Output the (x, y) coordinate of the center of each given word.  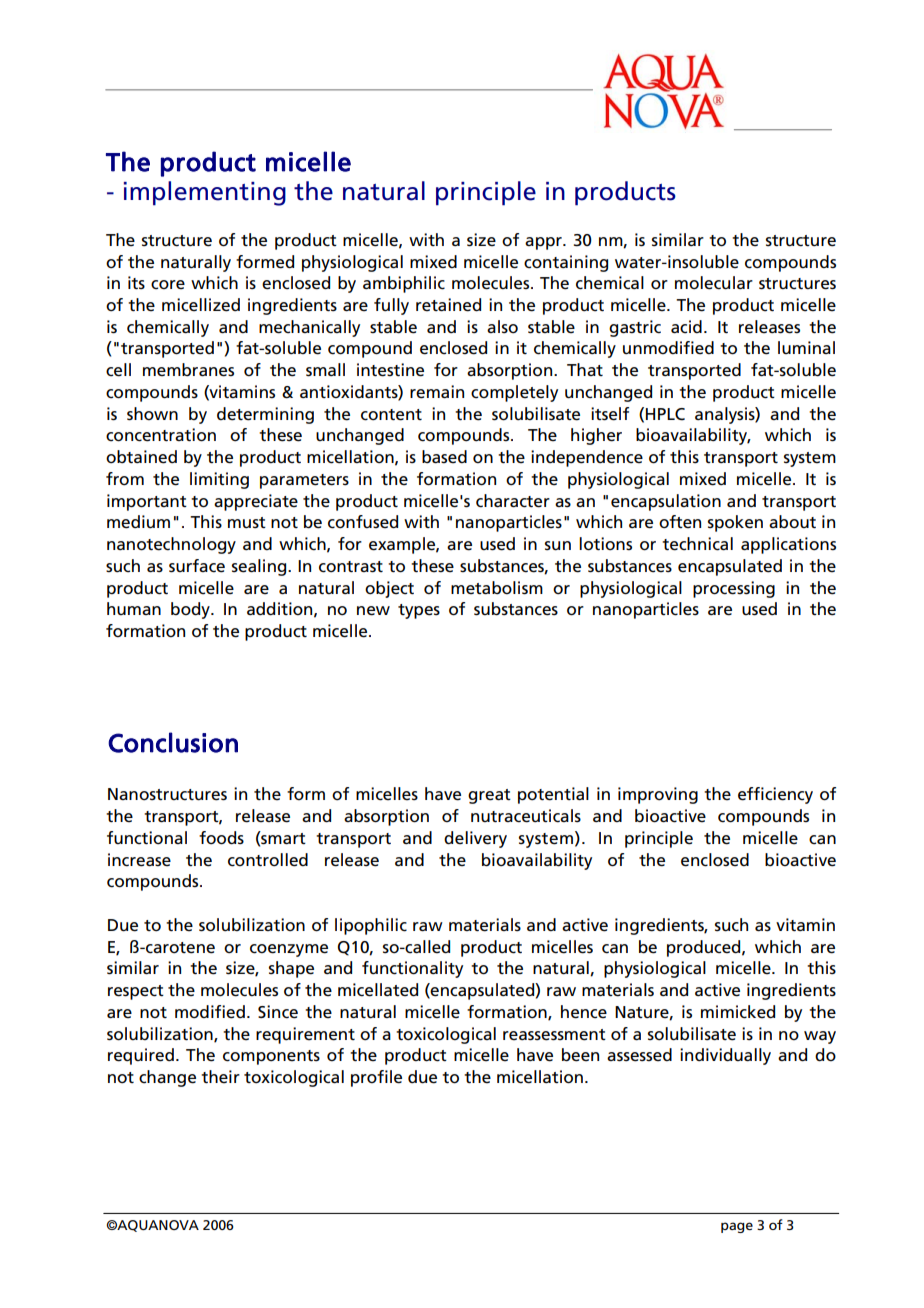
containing (566, 263)
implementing (205, 193)
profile (376, 1078)
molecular (714, 283)
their (220, 1077)
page (737, 1227)
